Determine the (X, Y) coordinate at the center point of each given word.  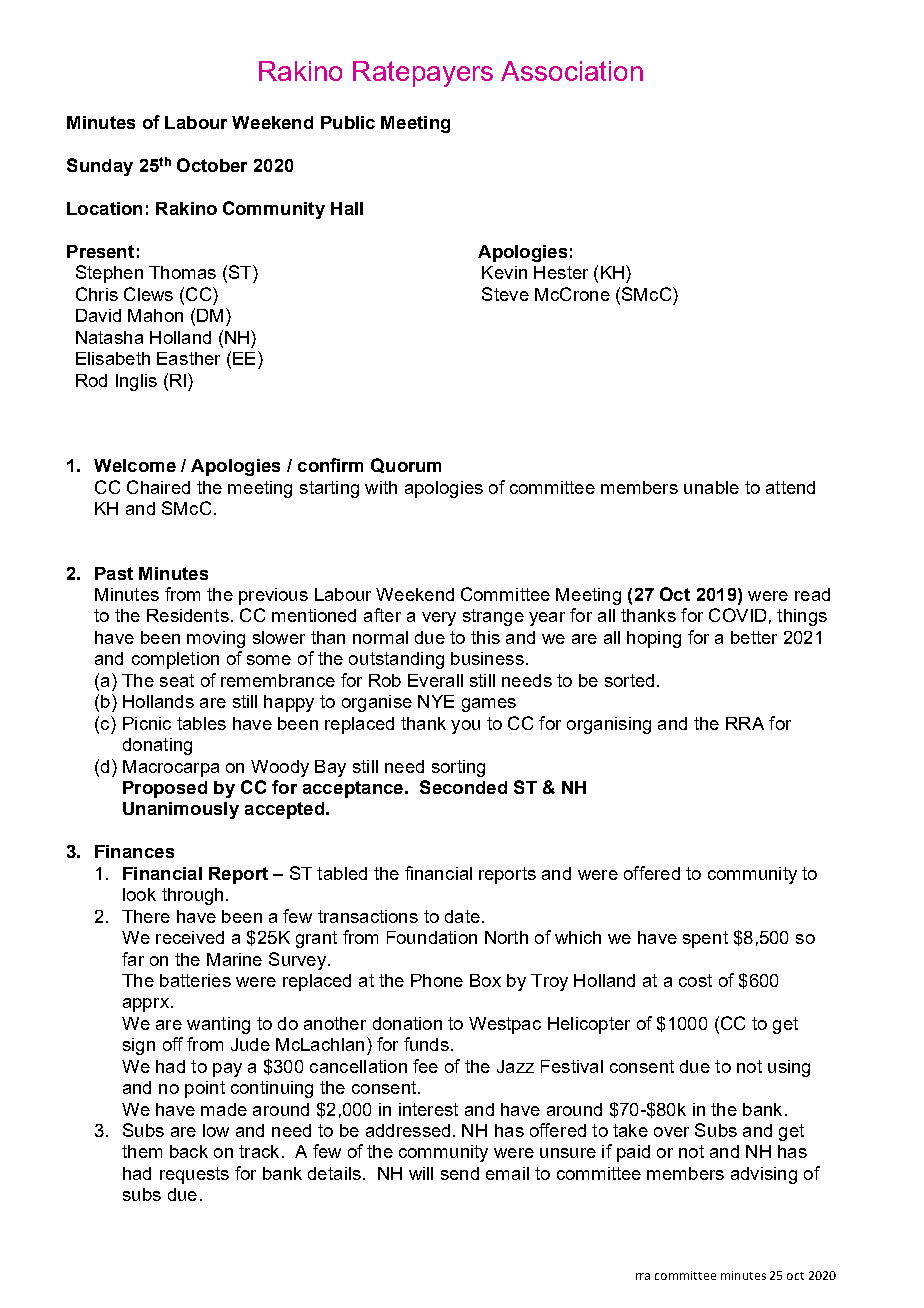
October (212, 165)
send (460, 1173)
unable (711, 487)
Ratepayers (423, 74)
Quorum (406, 465)
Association (572, 71)
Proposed (165, 789)
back (189, 1151)
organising (609, 725)
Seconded (463, 787)
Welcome (135, 465)
